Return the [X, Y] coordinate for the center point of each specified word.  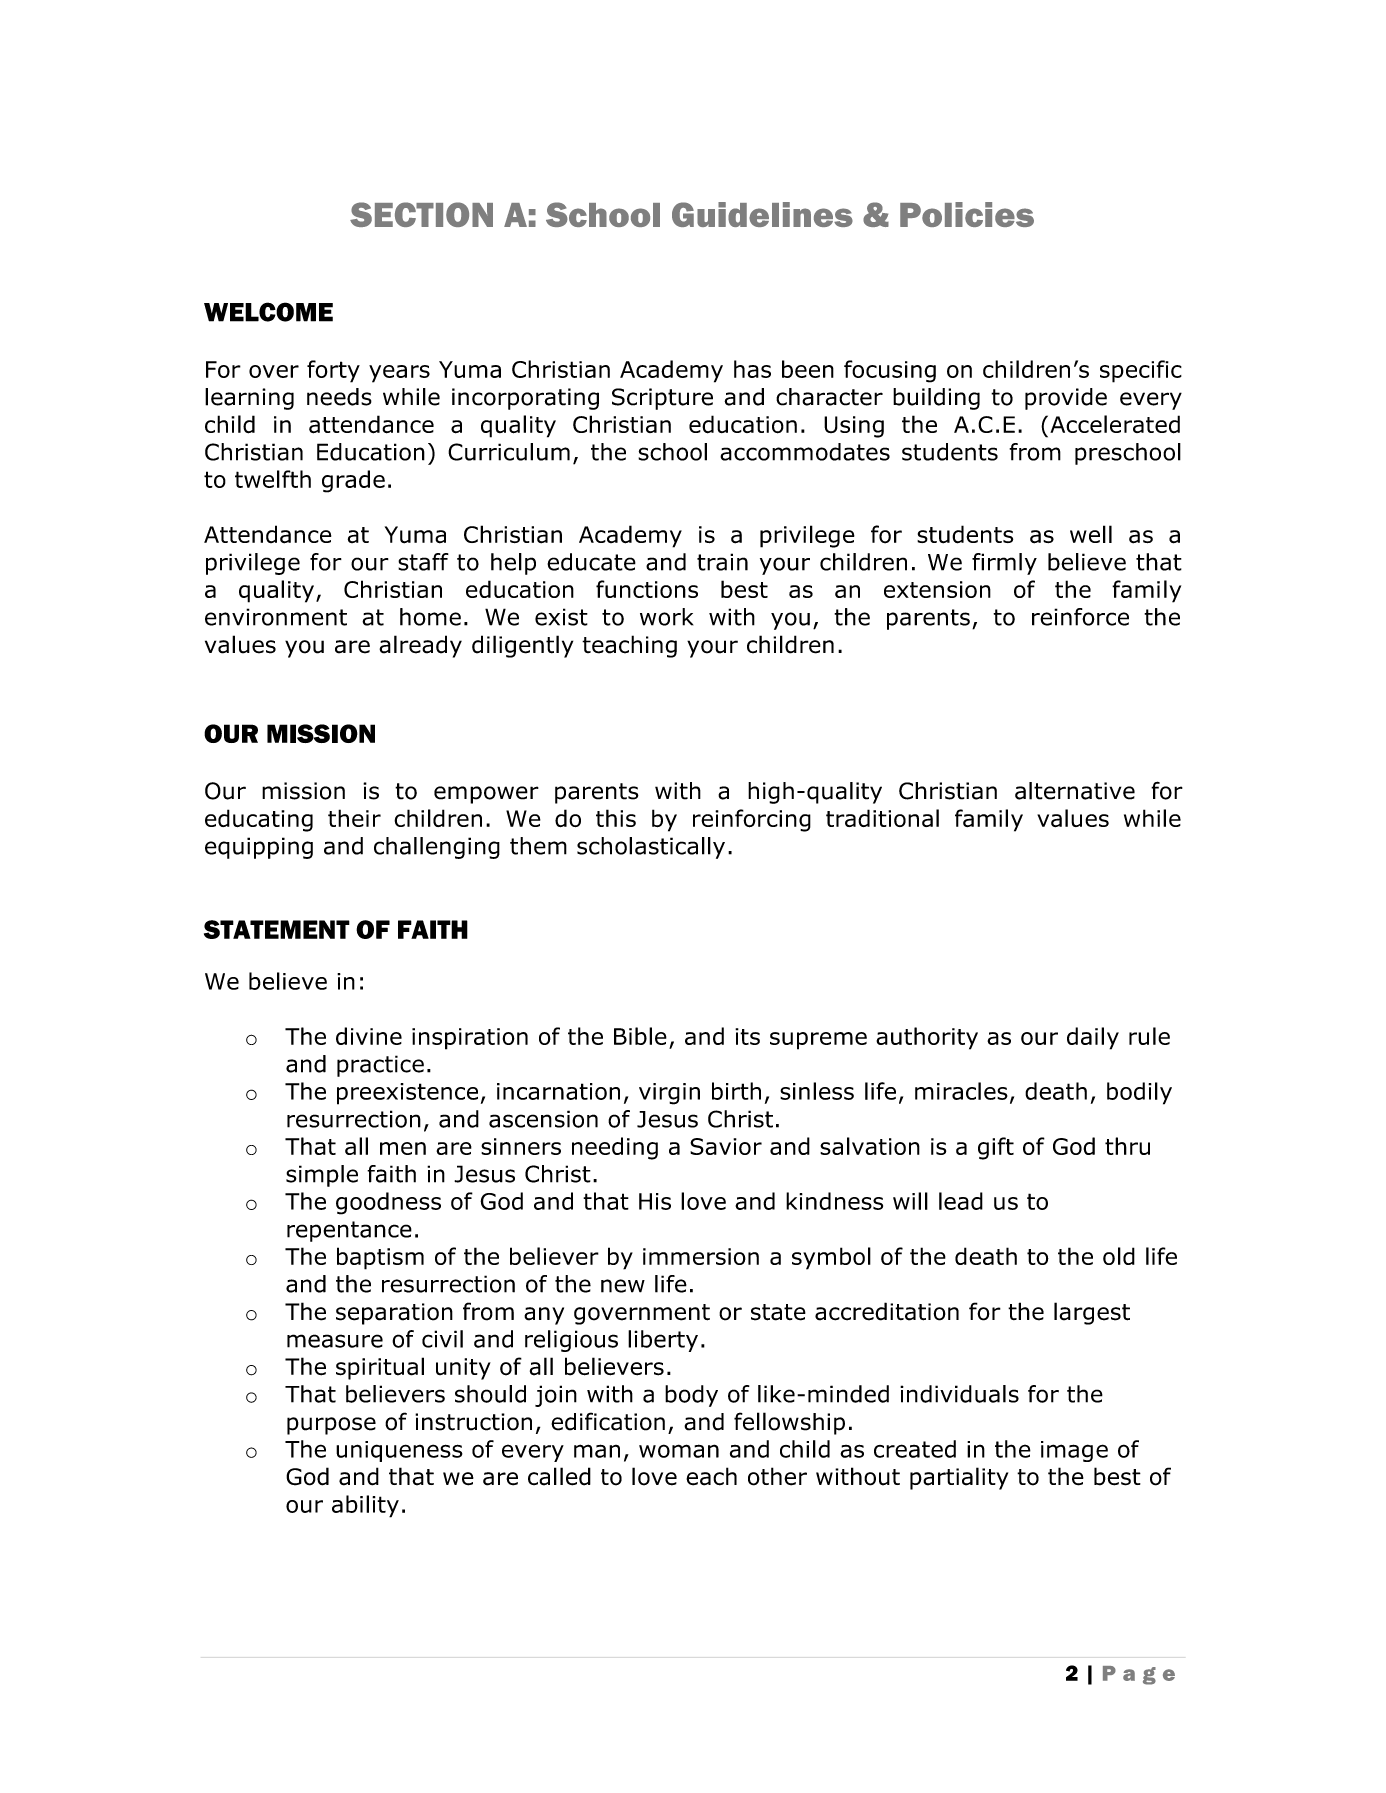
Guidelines [762, 214]
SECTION [421, 214]
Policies [967, 214]
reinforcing [752, 820]
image [1074, 1451]
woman [679, 1451]
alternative [1075, 791]
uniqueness [399, 1451]
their [354, 818]
